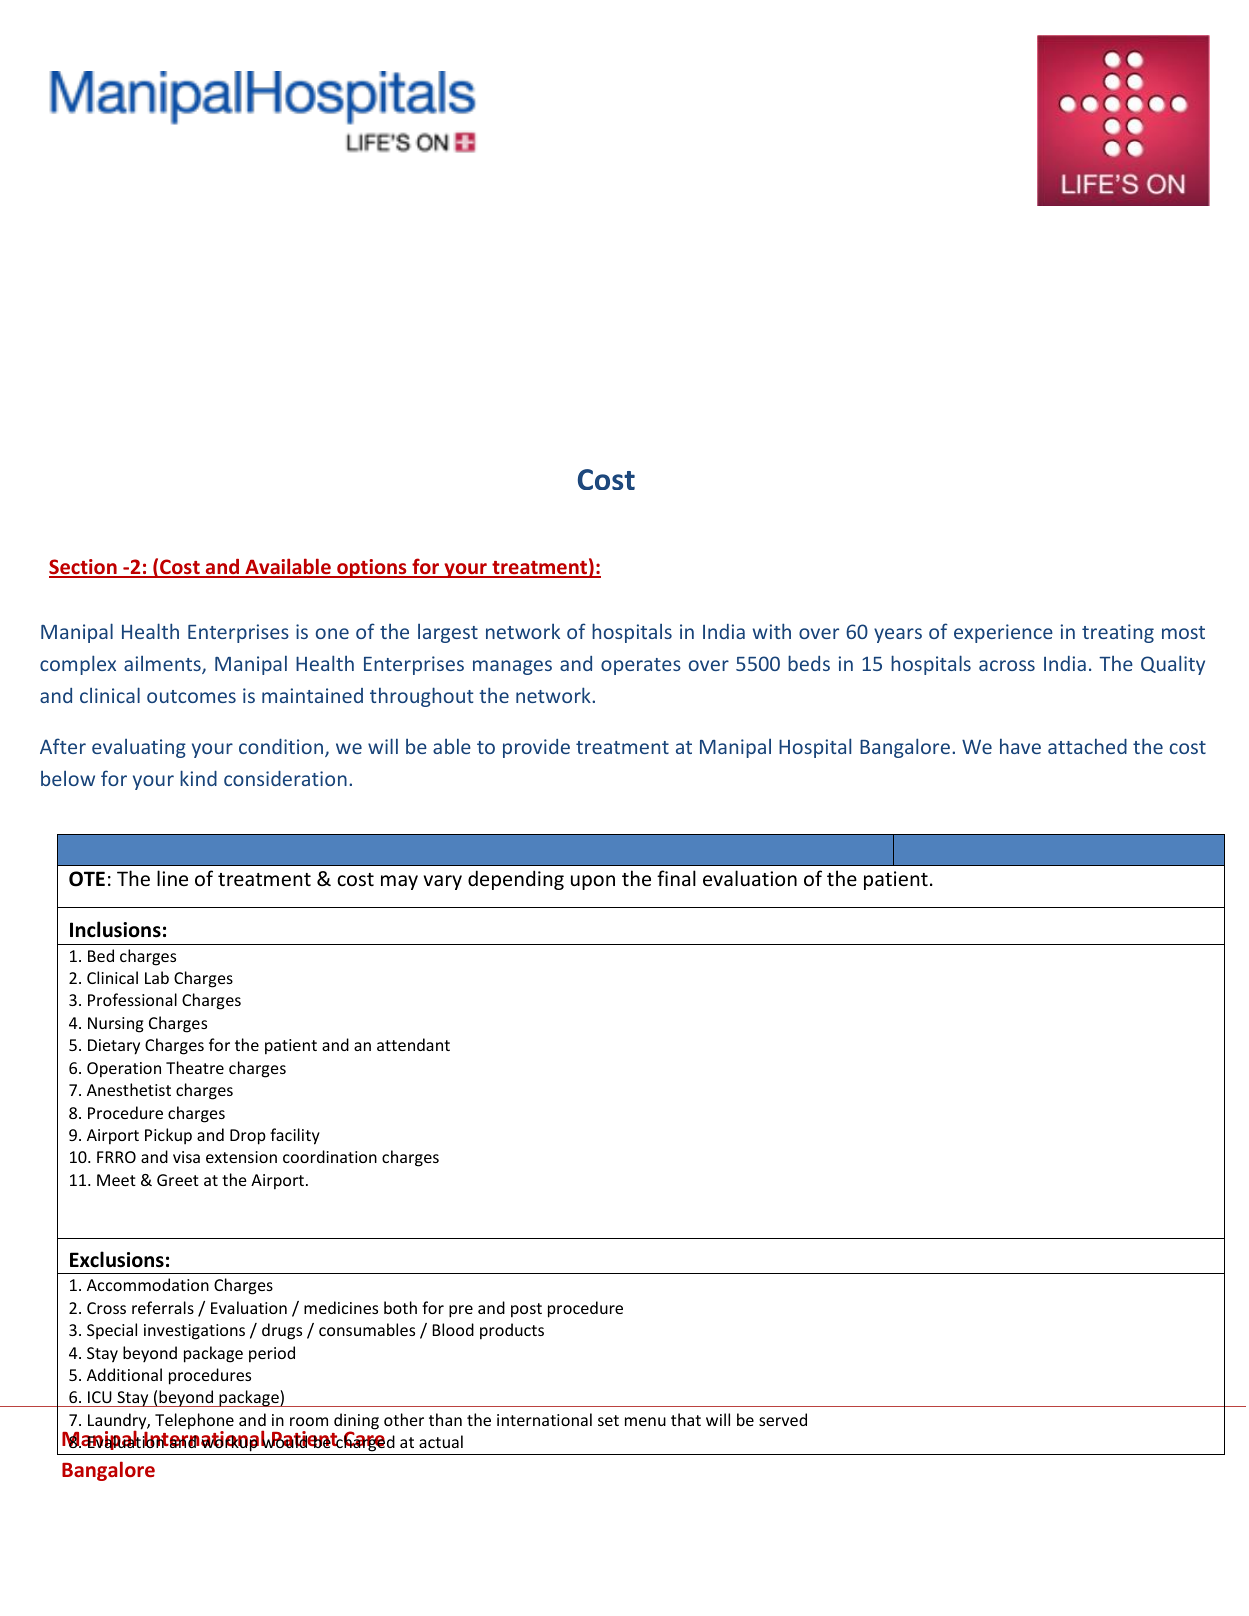 The image size is (1249, 1616). Describe the element at coordinates (194, 1422) in the document. I see `Telephone` at that location.
